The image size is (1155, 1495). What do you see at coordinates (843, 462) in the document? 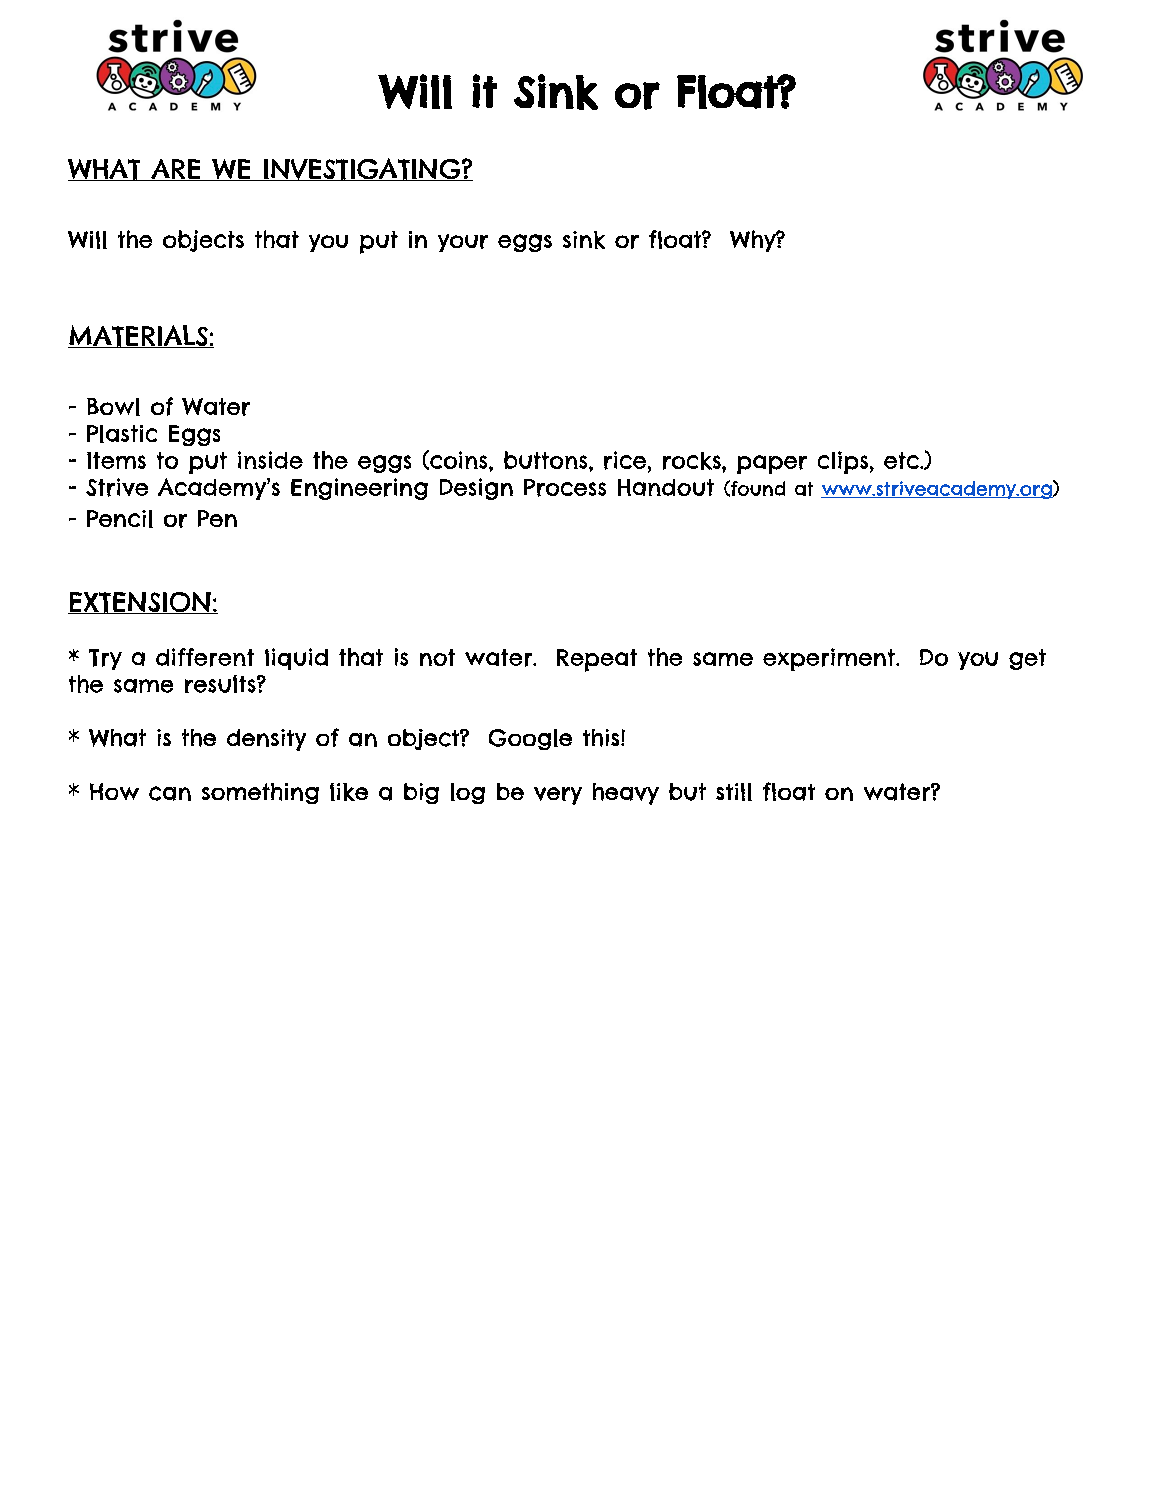
I see `clips` at bounding box center [843, 462].
